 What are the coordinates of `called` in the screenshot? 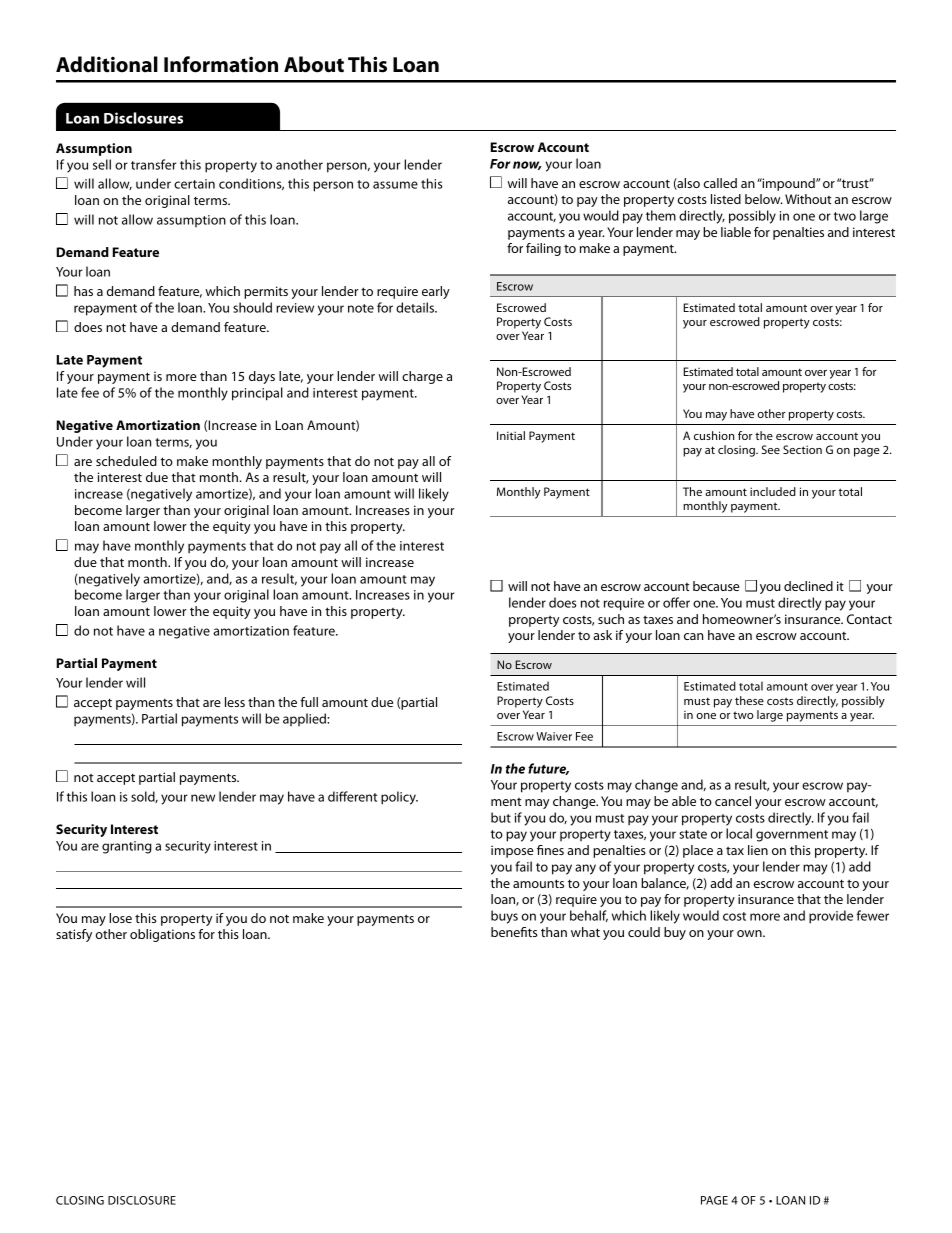 It's located at (720, 183).
